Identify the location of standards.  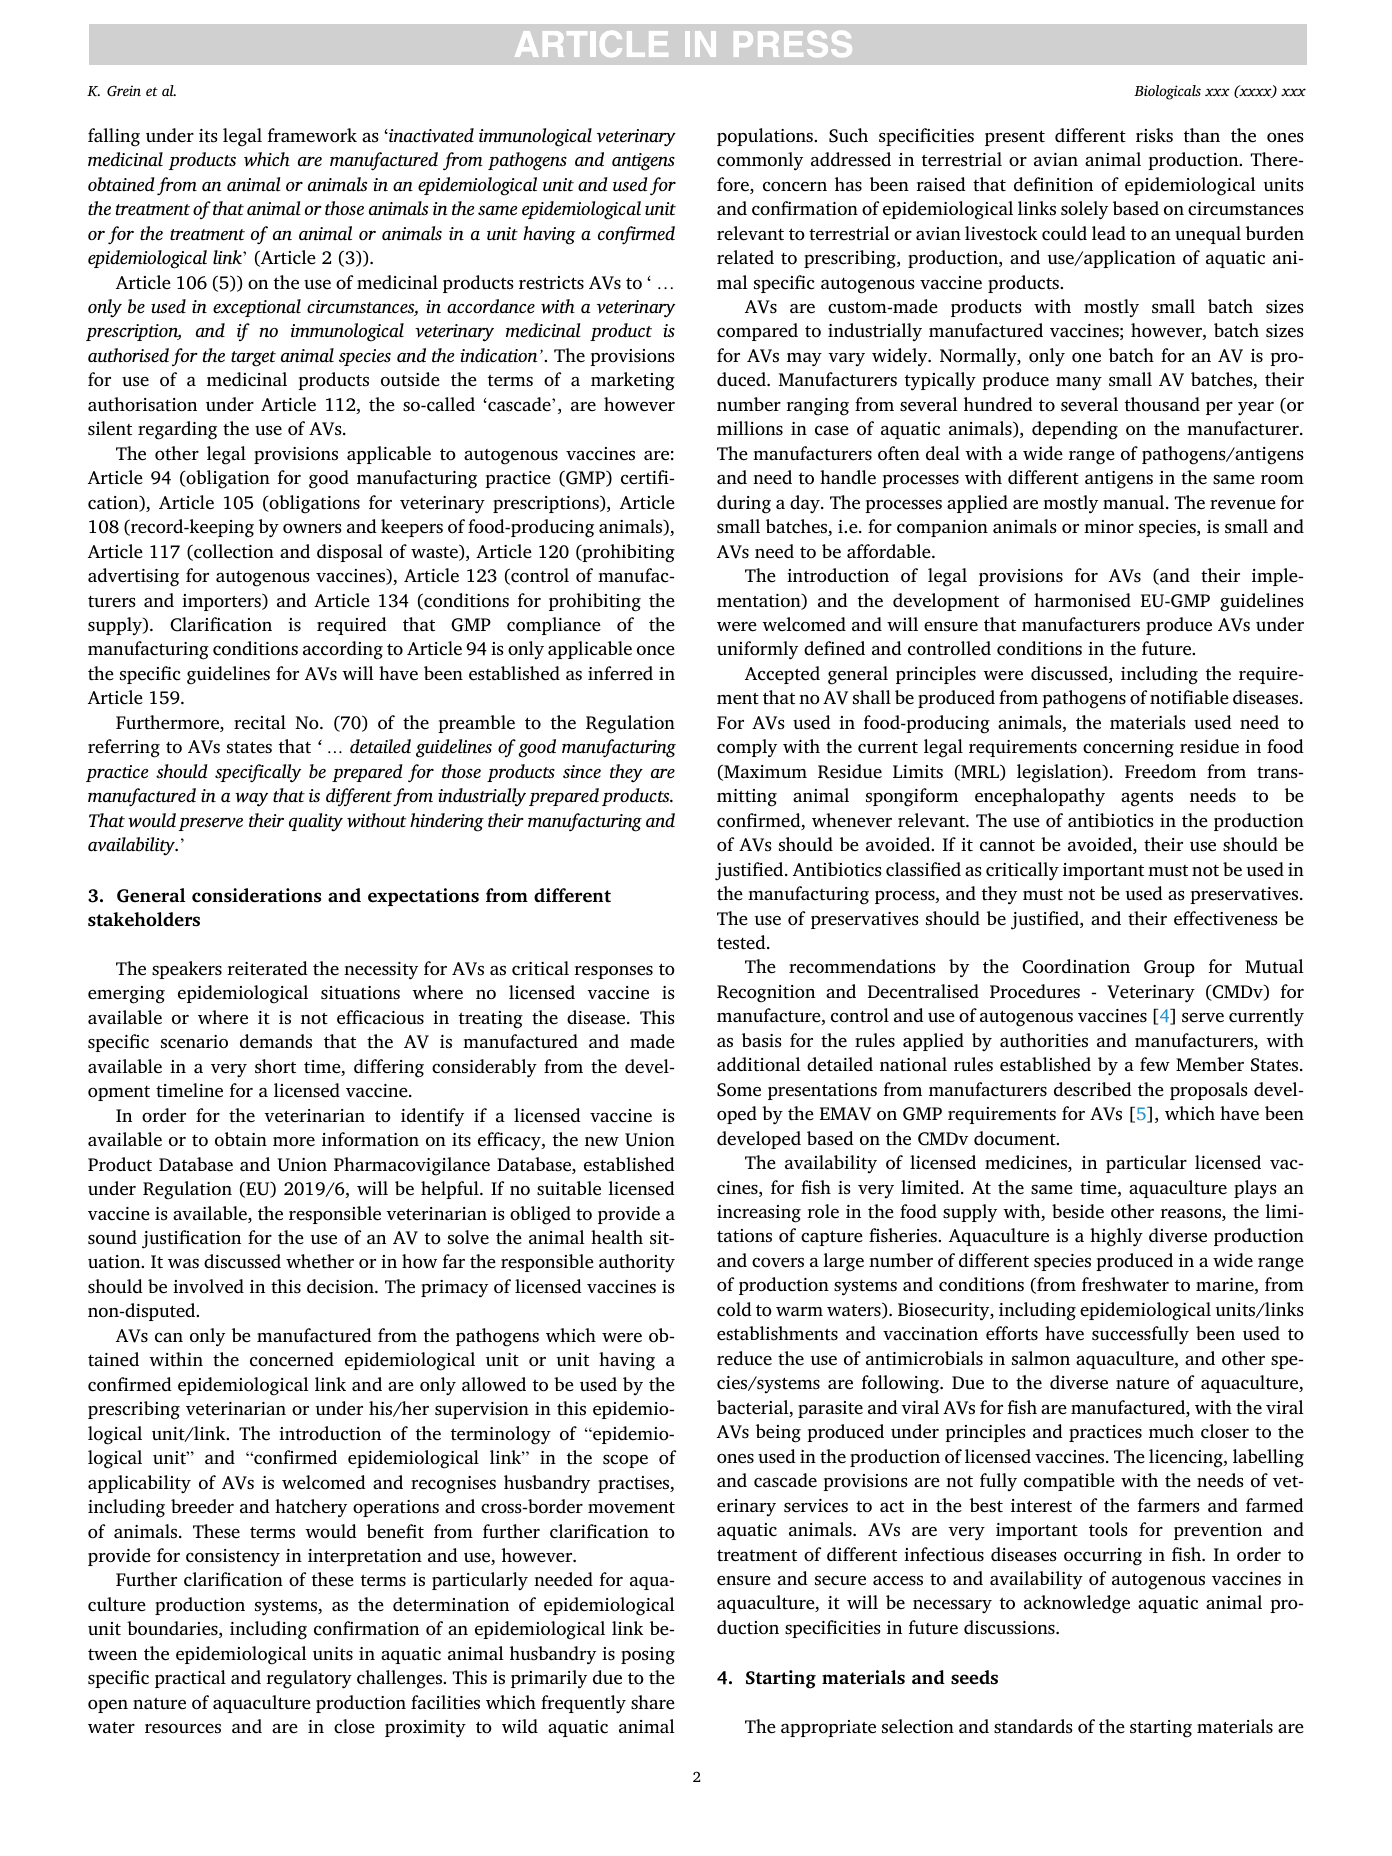
(1033, 1726).
